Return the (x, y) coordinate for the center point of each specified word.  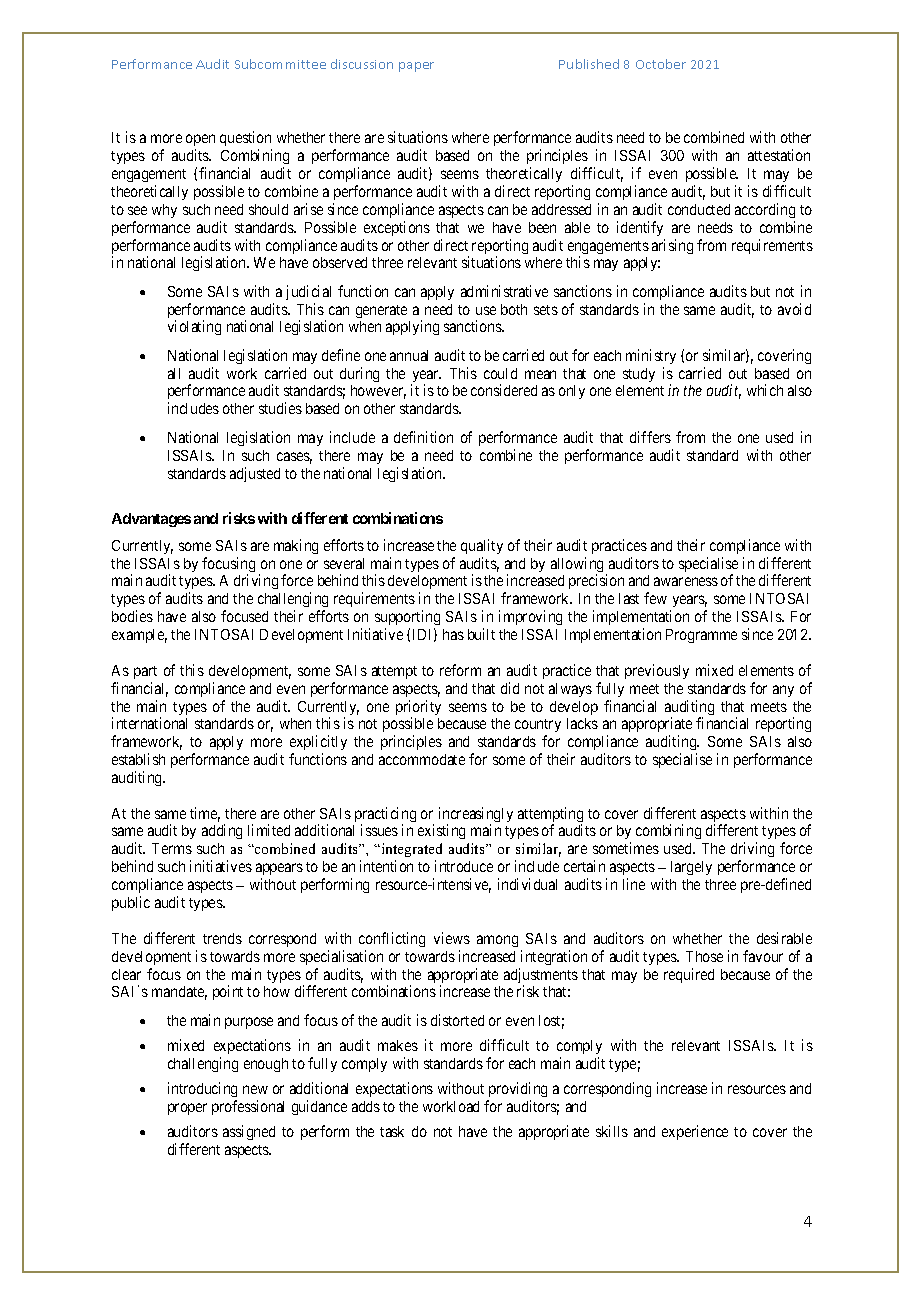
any (783, 691)
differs (650, 437)
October (661, 64)
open (200, 142)
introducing (202, 1089)
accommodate (422, 759)
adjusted (255, 474)
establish (138, 759)
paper (416, 67)
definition (423, 437)
